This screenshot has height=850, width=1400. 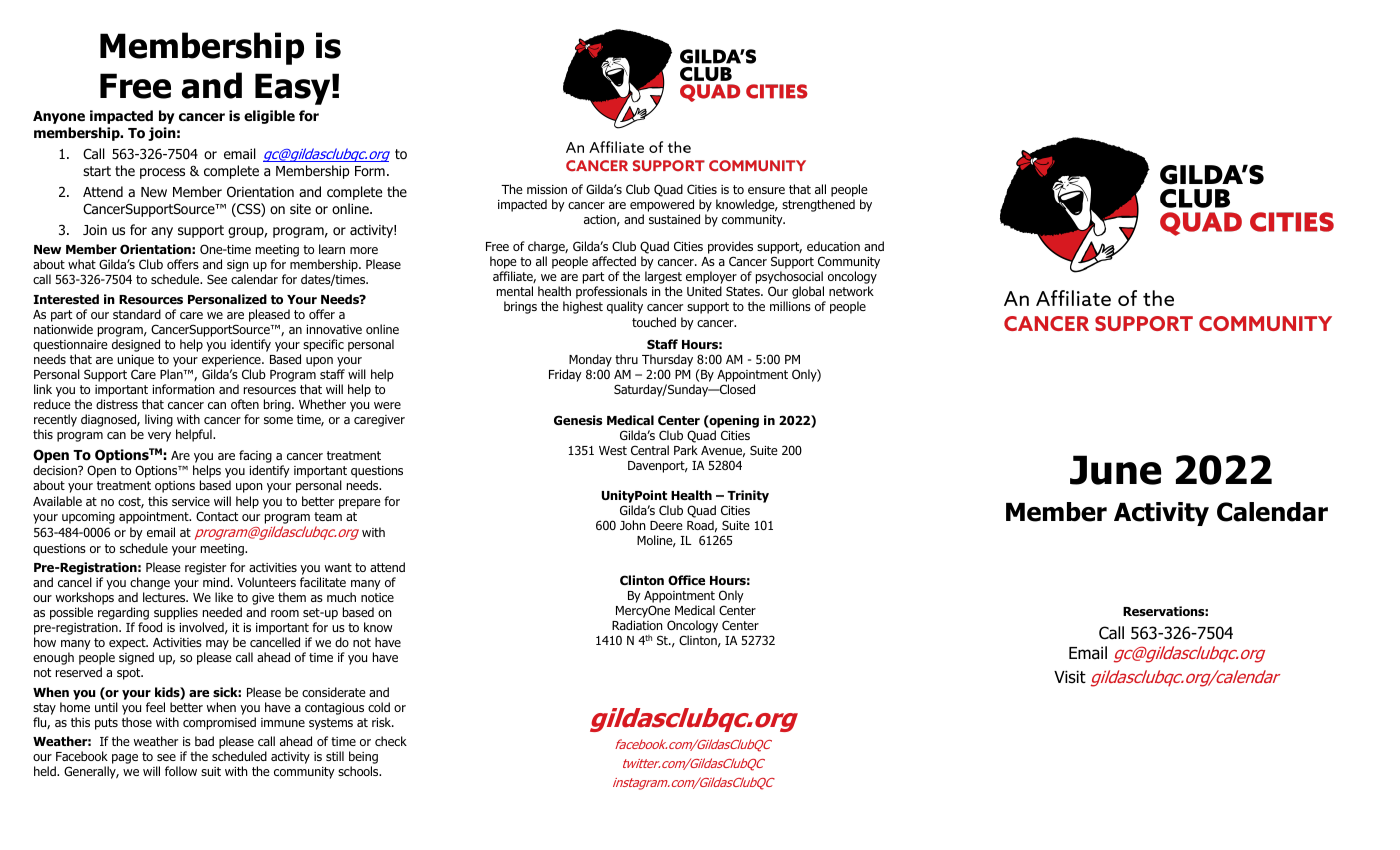 I want to click on bad, so click(x=204, y=741).
